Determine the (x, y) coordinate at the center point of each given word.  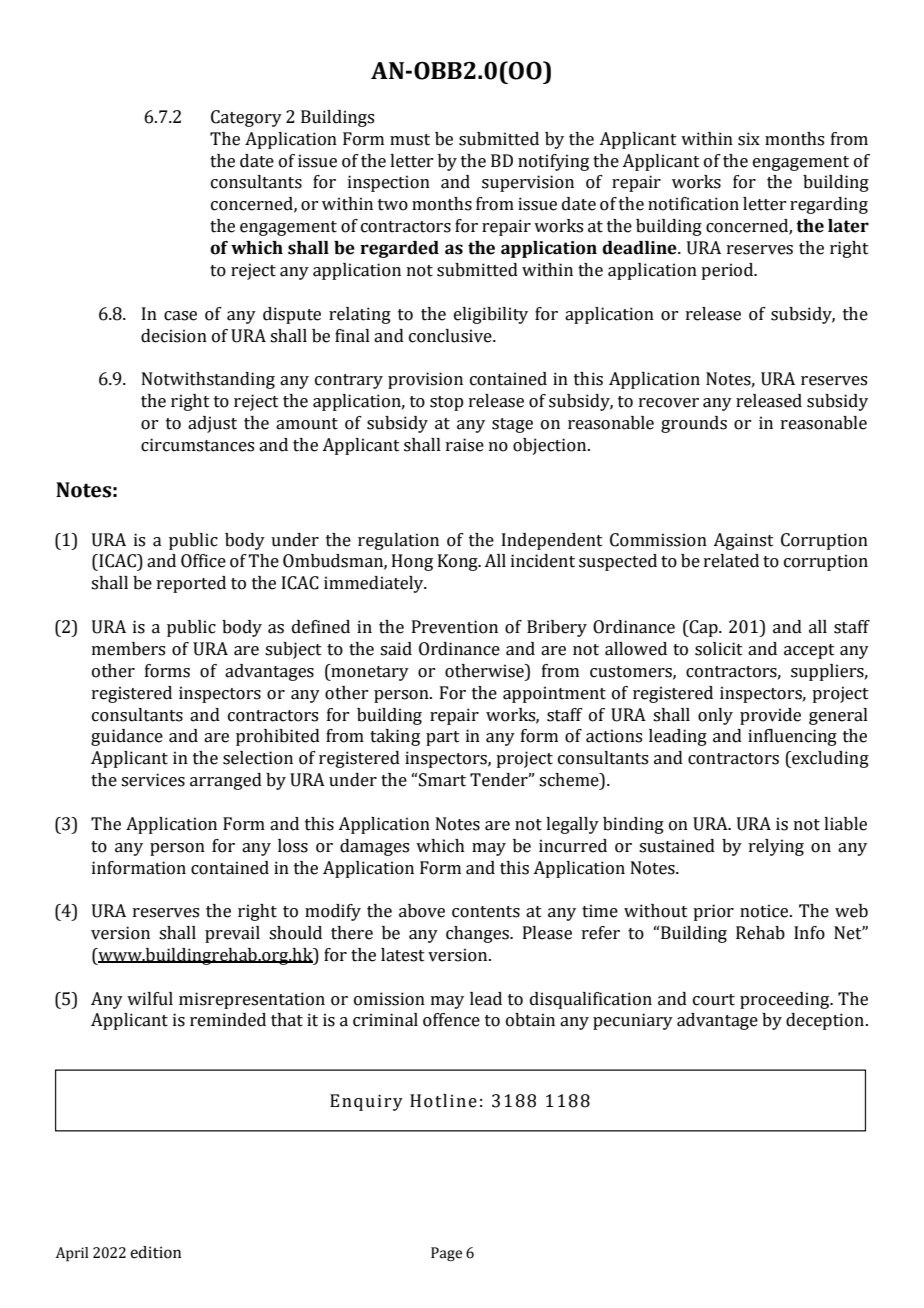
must (410, 140)
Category (246, 118)
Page (446, 1254)
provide (770, 716)
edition (155, 1252)
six (749, 139)
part (443, 738)
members (128, 649)
